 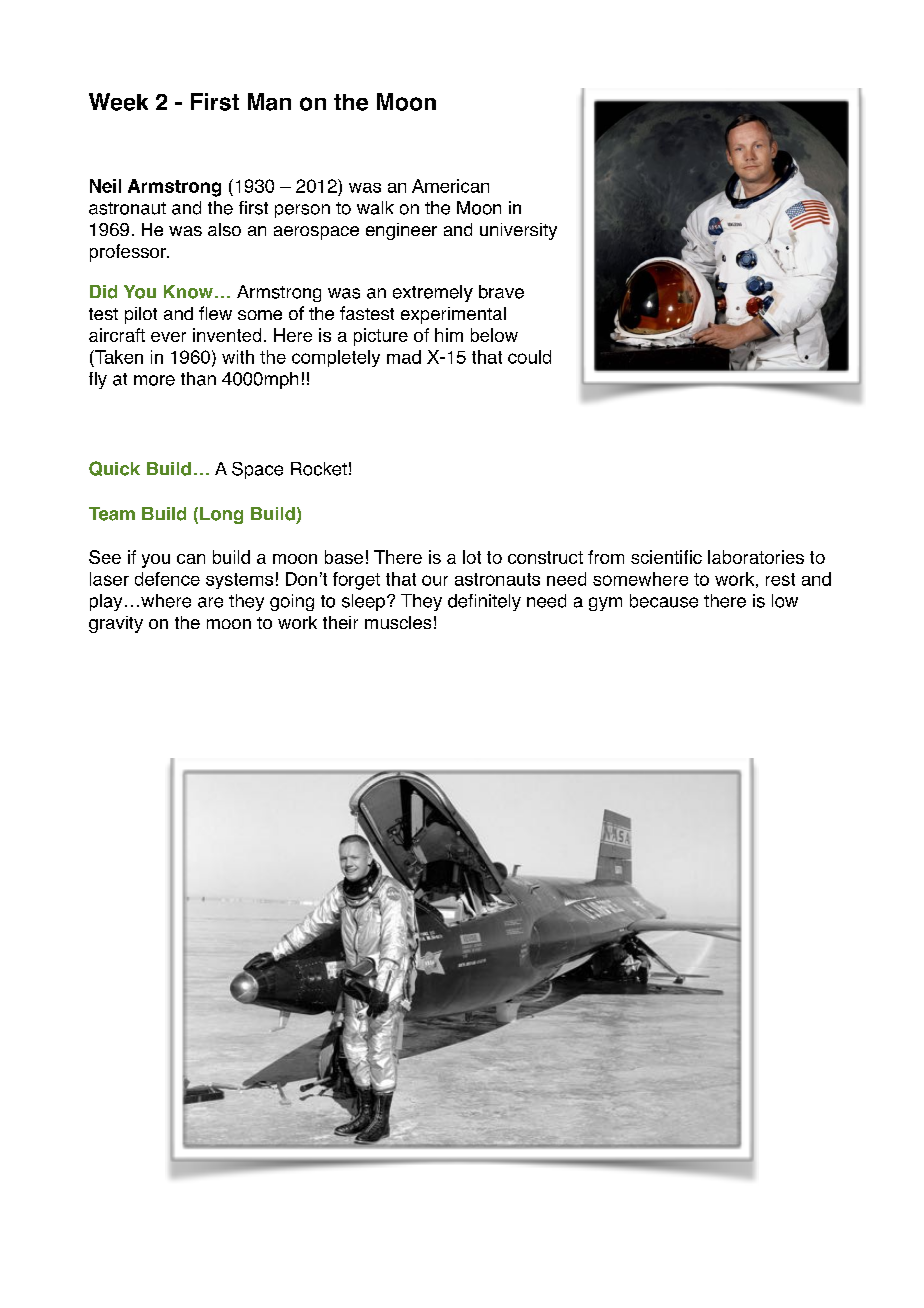 I want to click on Week, so click(x=118, y=102).
